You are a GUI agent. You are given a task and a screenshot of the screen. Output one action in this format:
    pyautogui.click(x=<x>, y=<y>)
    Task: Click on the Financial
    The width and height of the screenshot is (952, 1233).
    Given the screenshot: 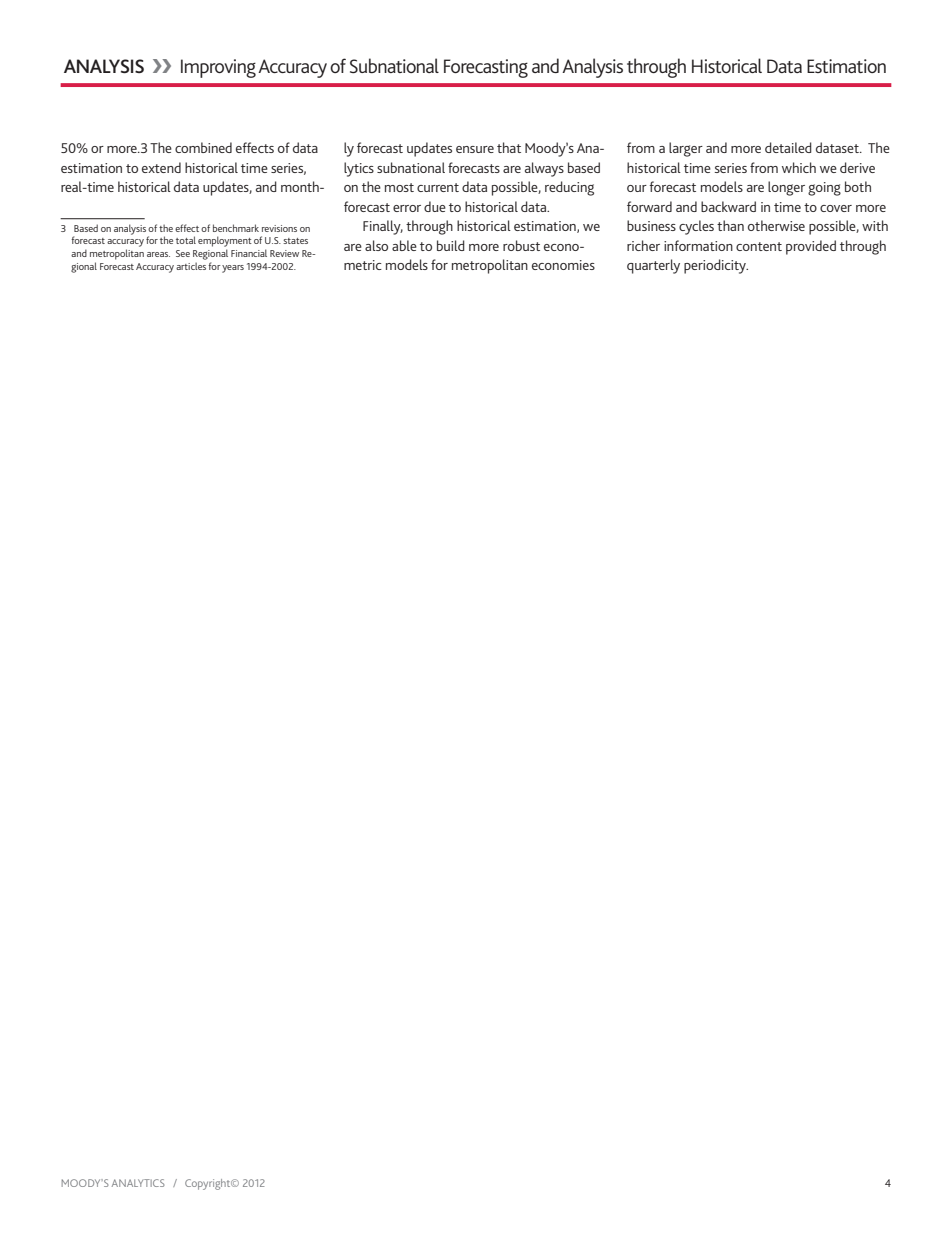 What is the action you would take?
    pyautogui.click(x=249, y=253)
